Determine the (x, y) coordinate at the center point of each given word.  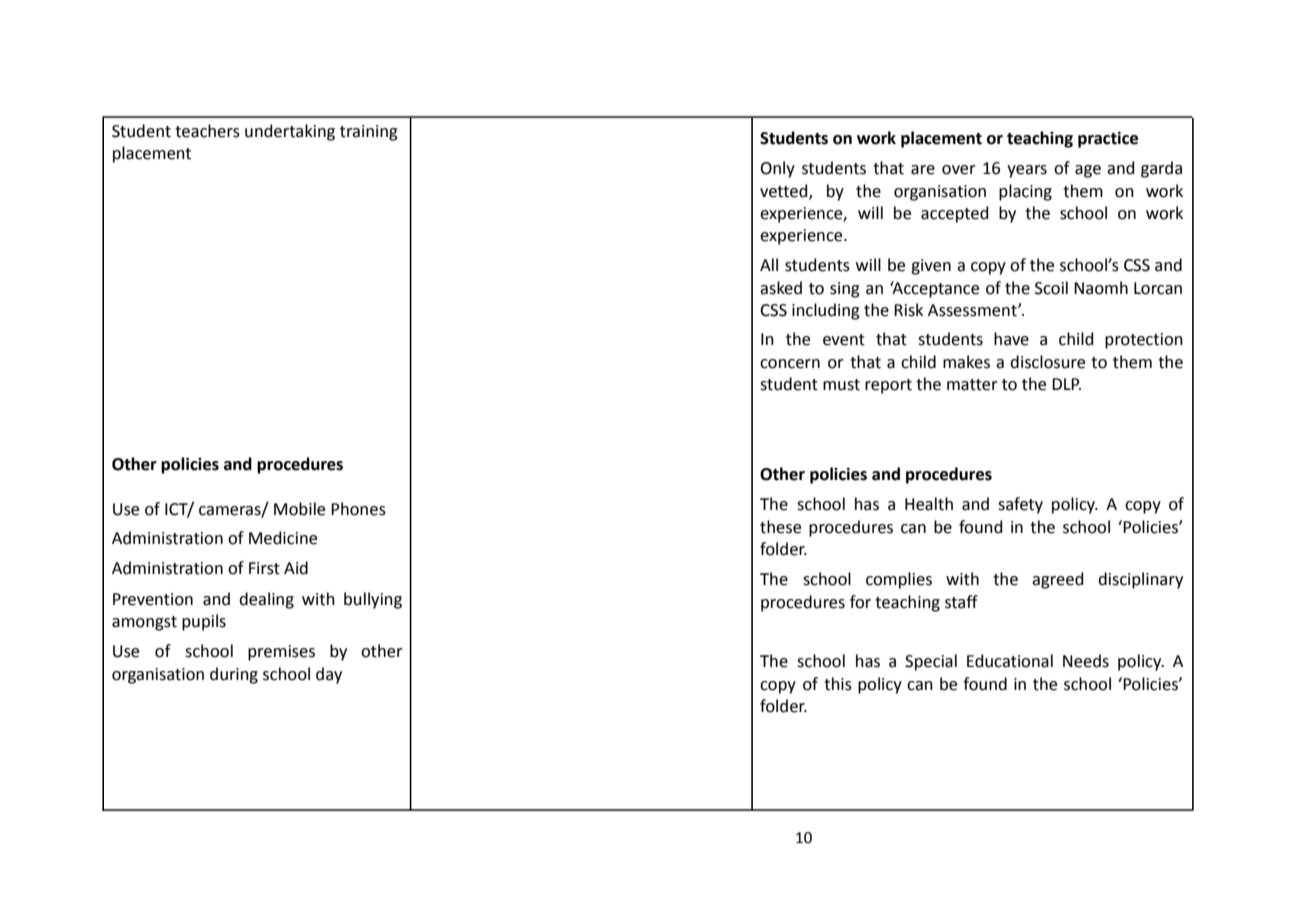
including (826, 311)
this (838, 684)
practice (1108, 140)
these (780, 527)
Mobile (299, 509)
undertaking (290, 132)
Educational (1010, 661)
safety (1020, 505)
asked (781, 288)
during (234, 675)
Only (777, 169)
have (1011, 339)
